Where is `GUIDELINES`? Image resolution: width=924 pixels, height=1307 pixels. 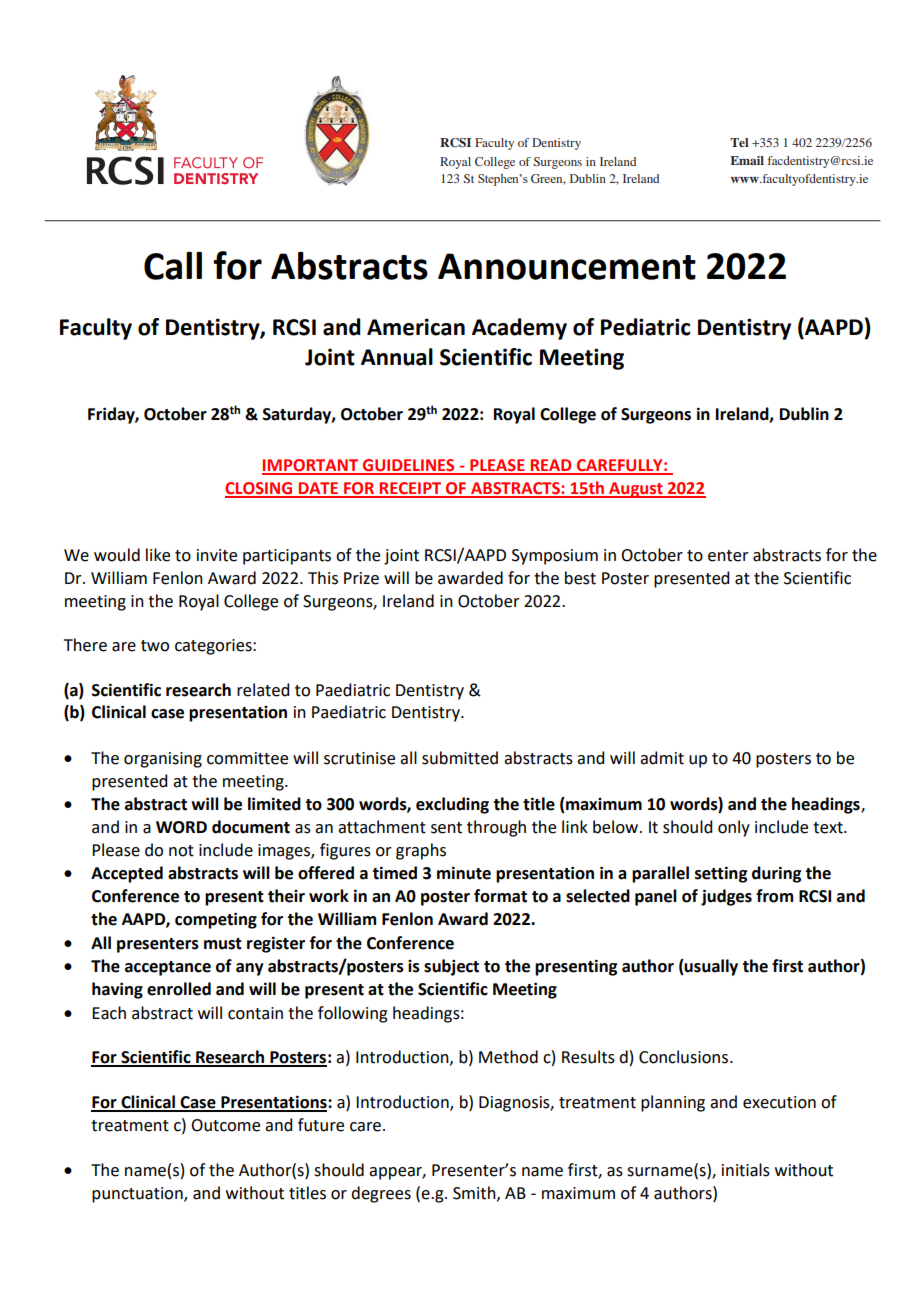
GUIDELINES is located at coordinates (409, 466).
